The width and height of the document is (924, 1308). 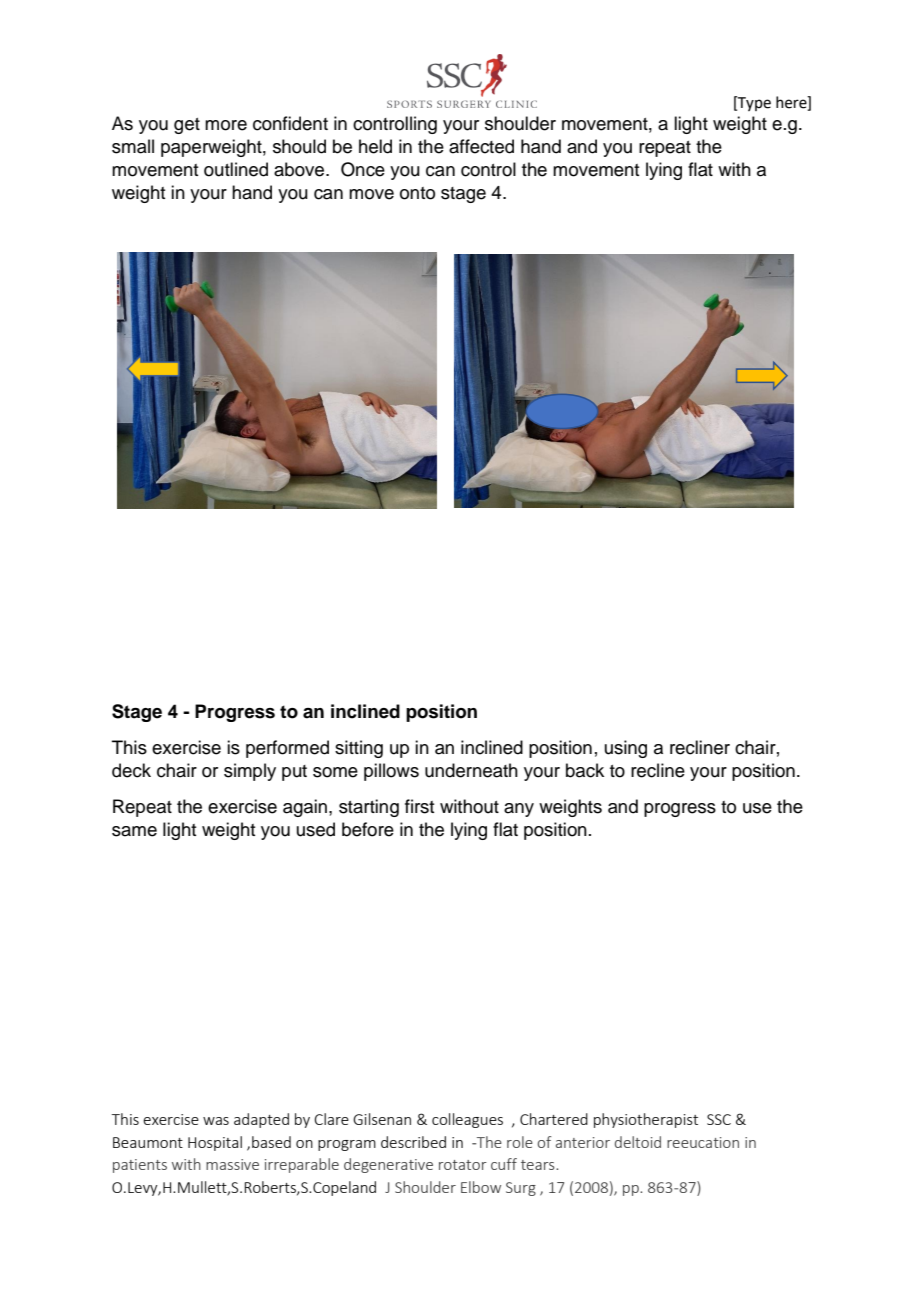 What do you see at coordinates (417, 193) in the document?
I see `onto` at bounding box center [417, 193].
